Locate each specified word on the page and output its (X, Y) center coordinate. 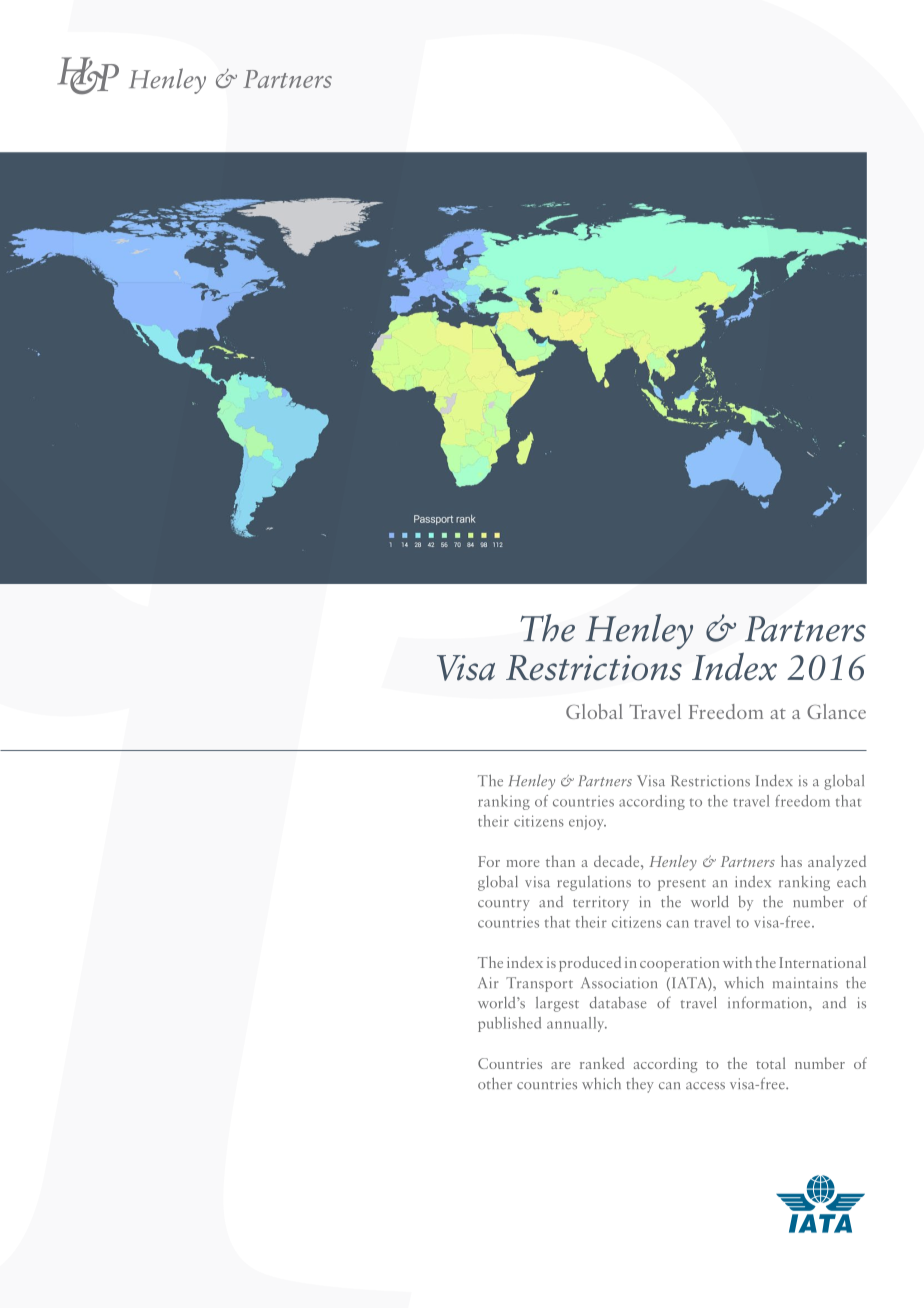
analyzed (837, 863)
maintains (805, 983)
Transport (539, 984)
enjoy (587, 823)
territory (601, 903)
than (560, 861)
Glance (836, 711)
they (640, 1085)
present (682, 885)
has (791, 861)
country (504, 905)
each (851, 881)
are (560, 1065)
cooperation (679, 964)
